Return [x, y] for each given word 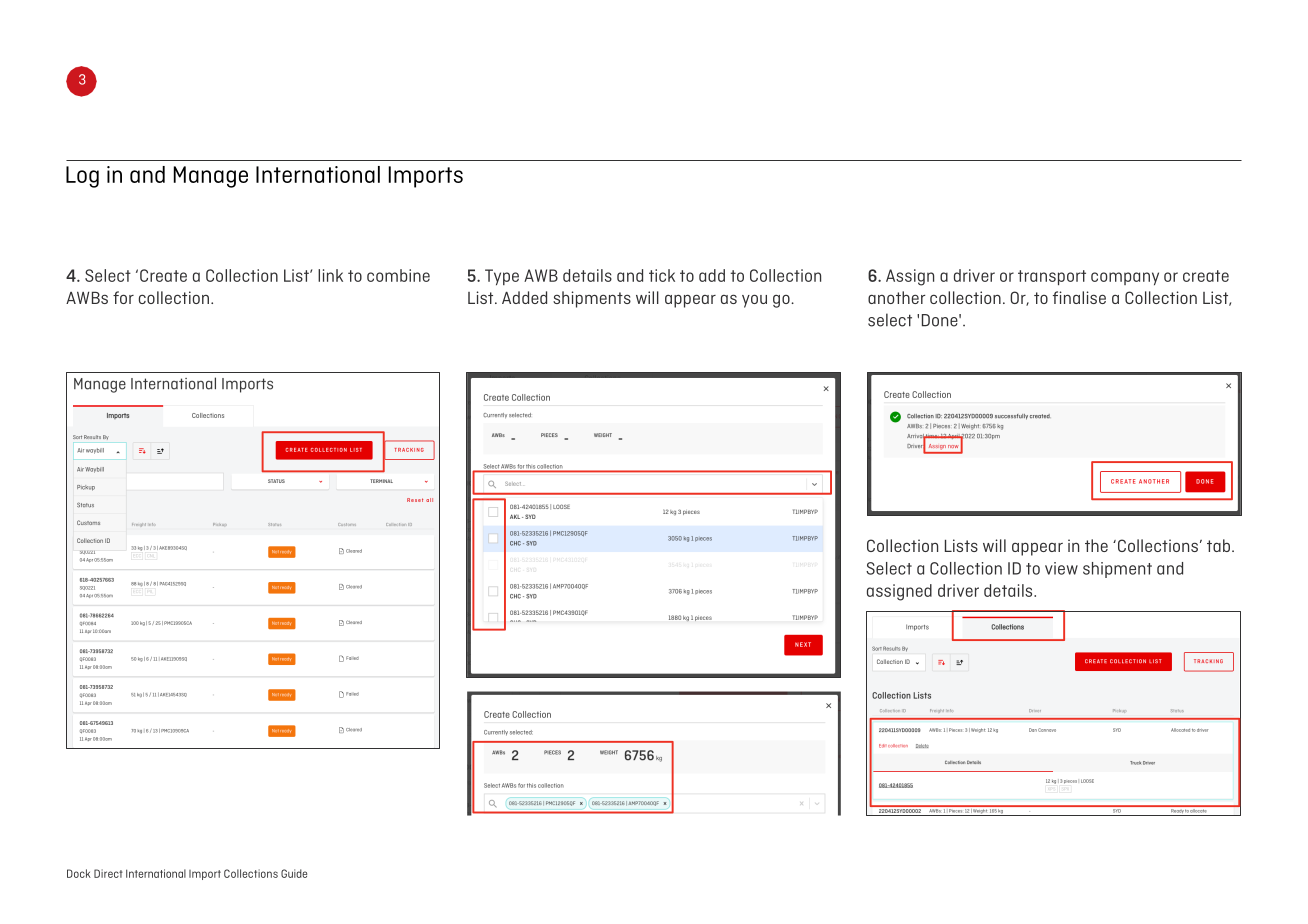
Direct [108, 873]
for [123, 297]
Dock [79, 873]
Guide [294, 873]
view [1061, 568]
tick [662, 275]
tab [1218, 545]
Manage [211, 177]
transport [1052, 277]
